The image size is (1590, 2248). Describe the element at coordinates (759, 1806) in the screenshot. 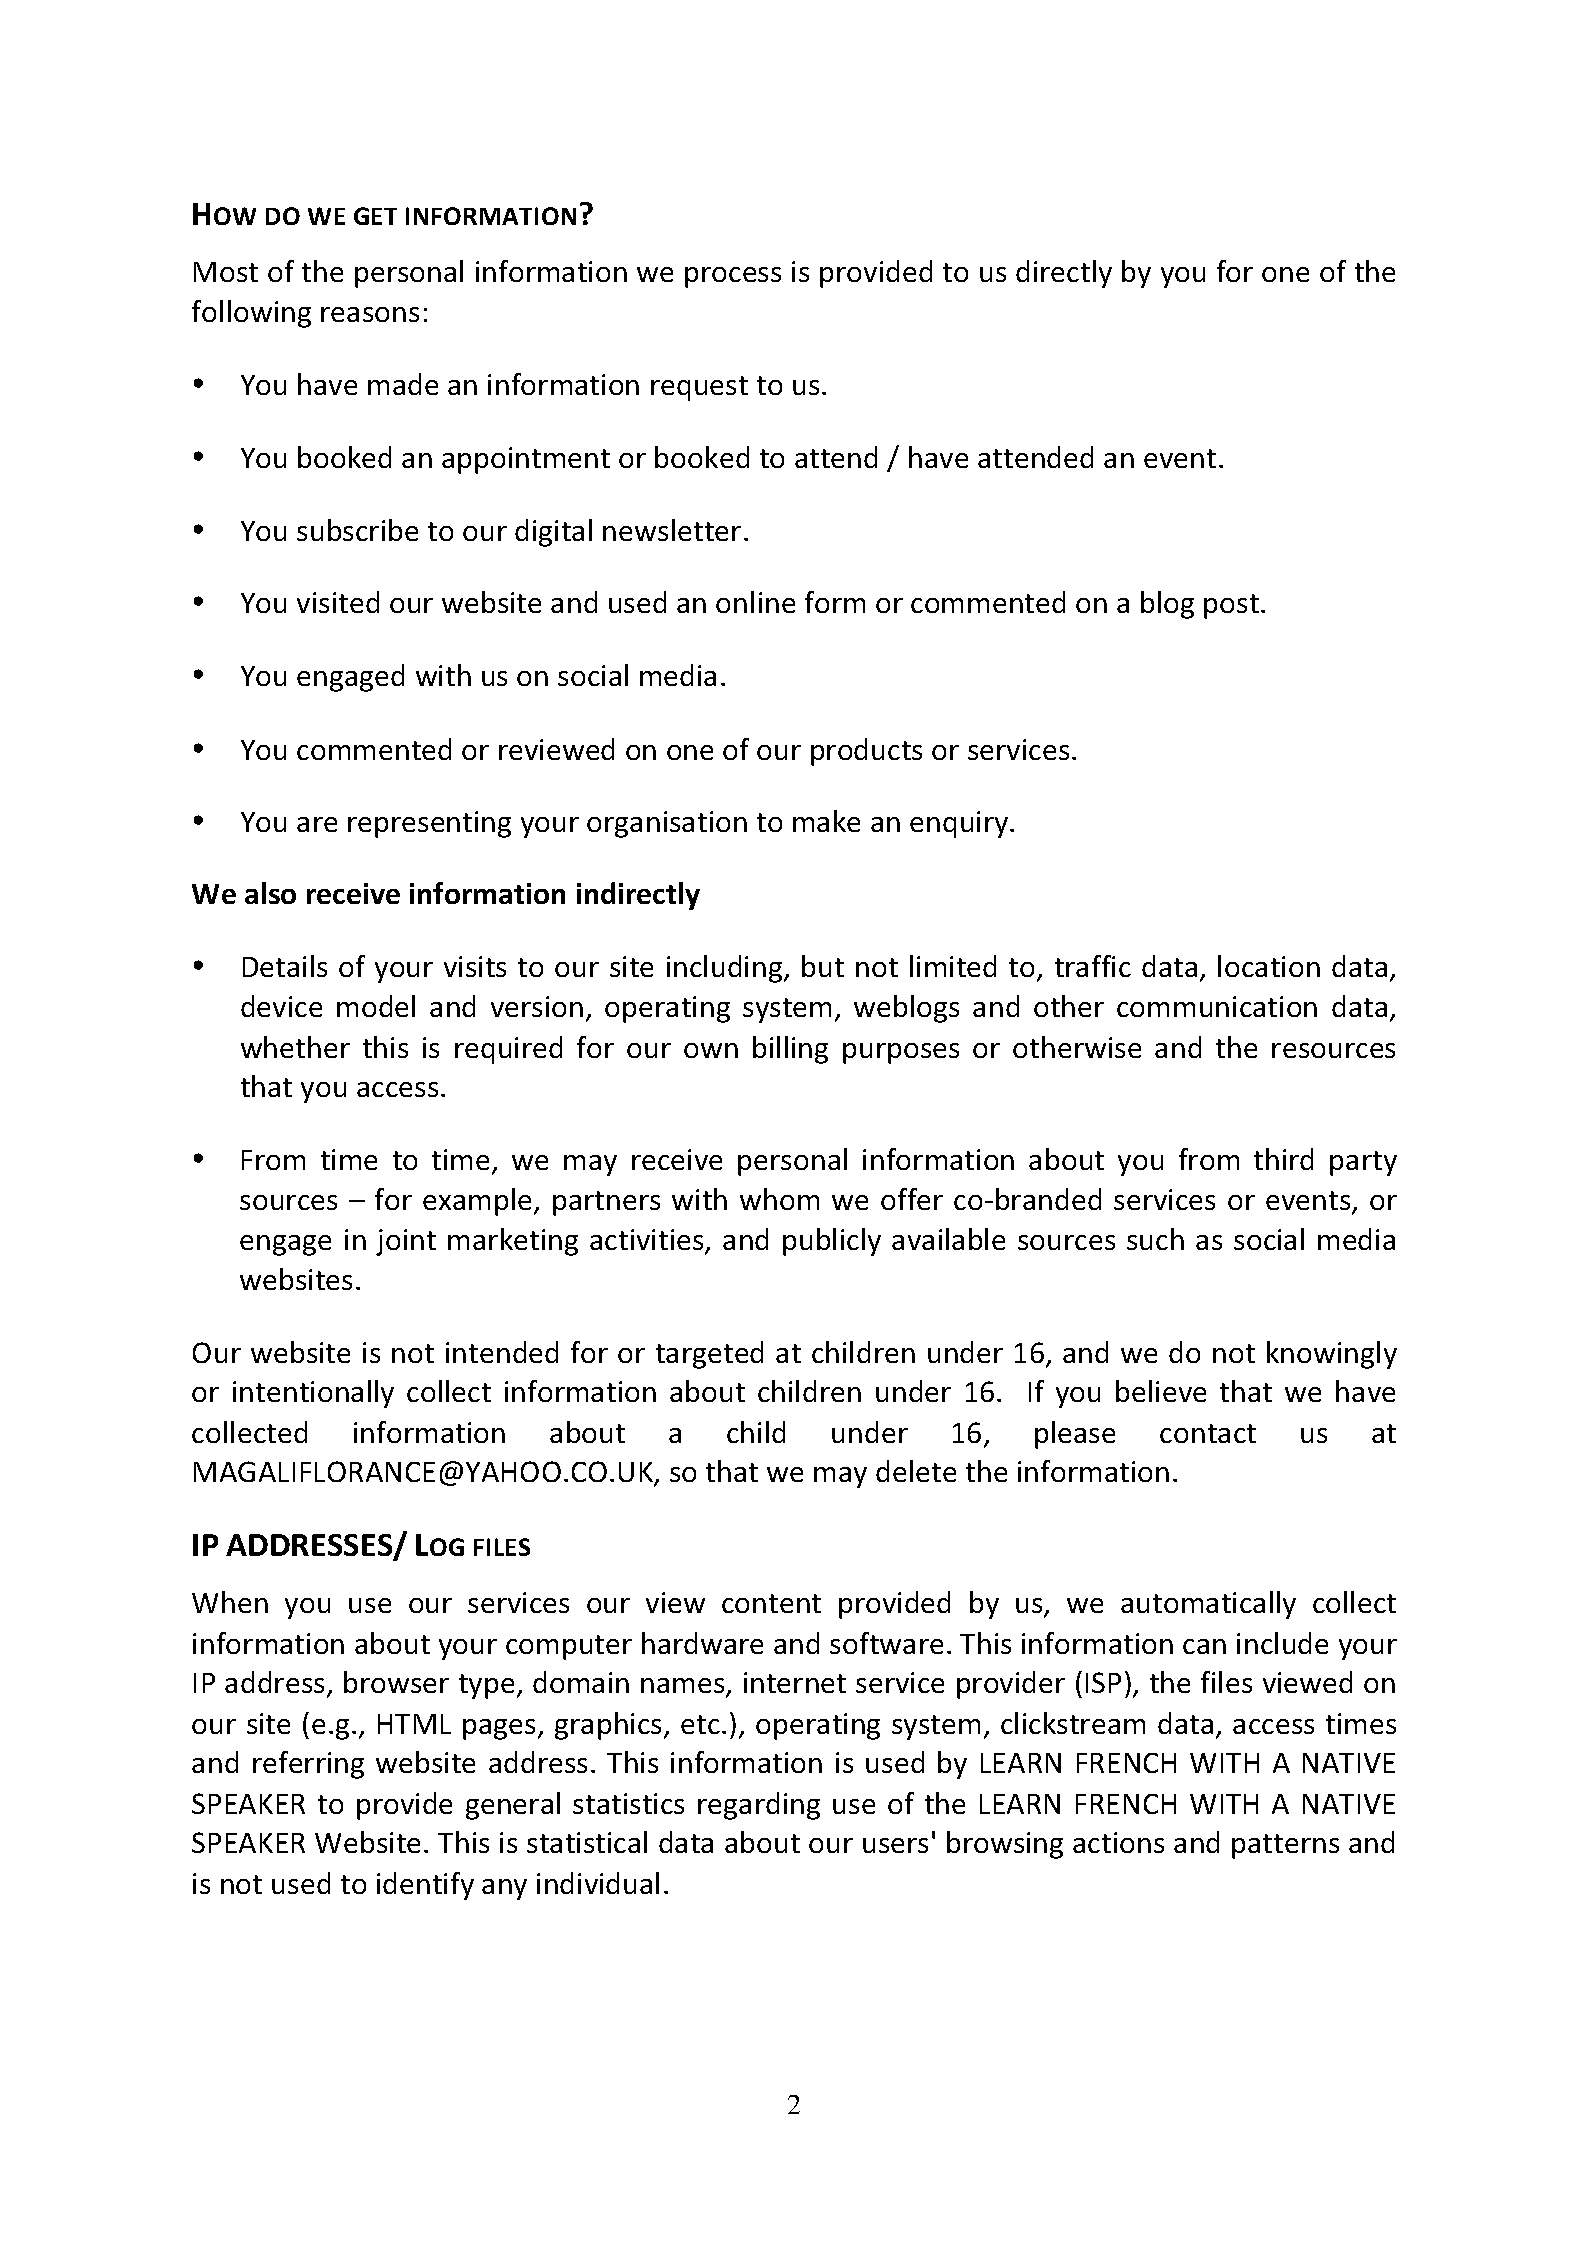

I see `regarding` at that location.
